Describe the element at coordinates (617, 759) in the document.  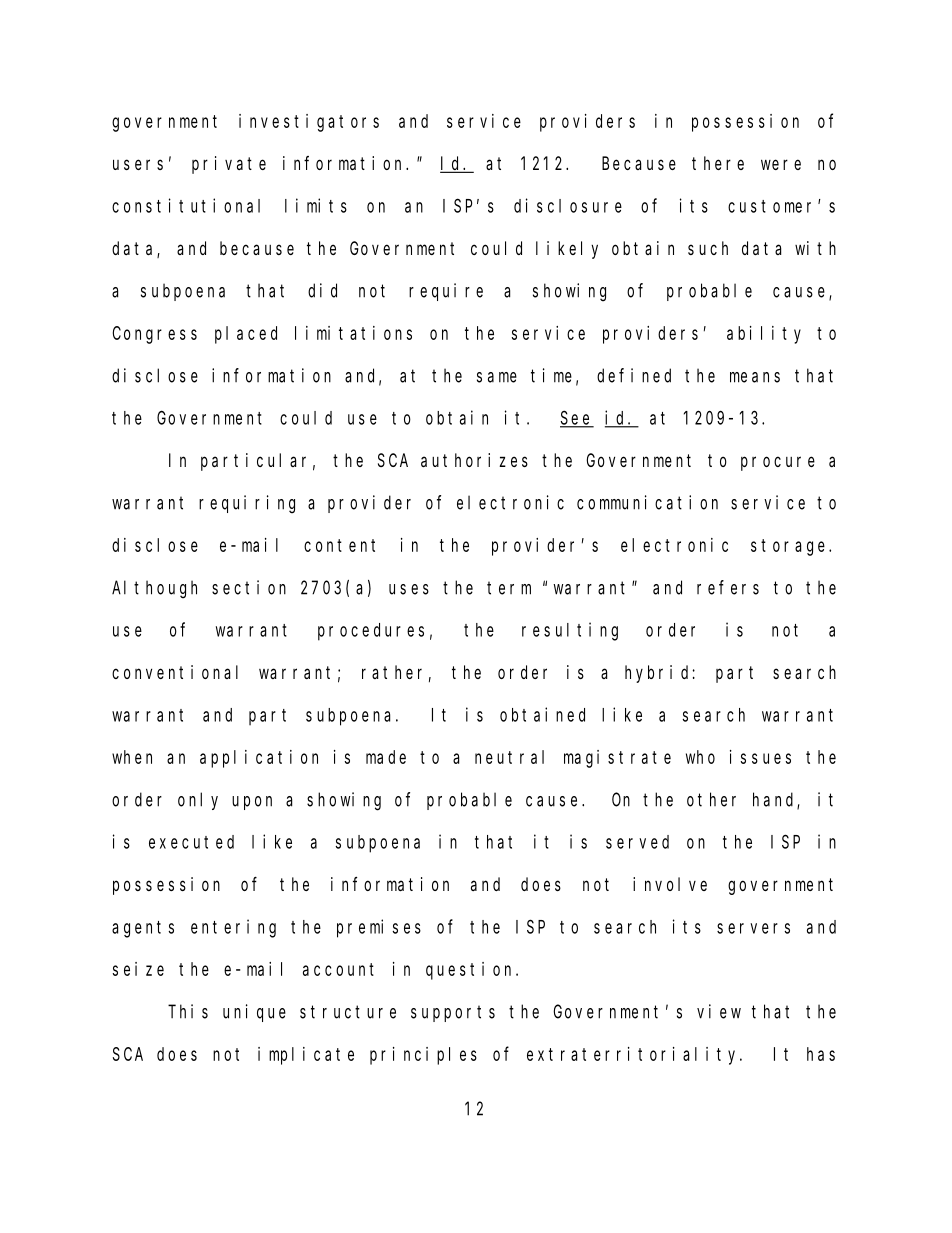
I see `magistrate` at that location.
